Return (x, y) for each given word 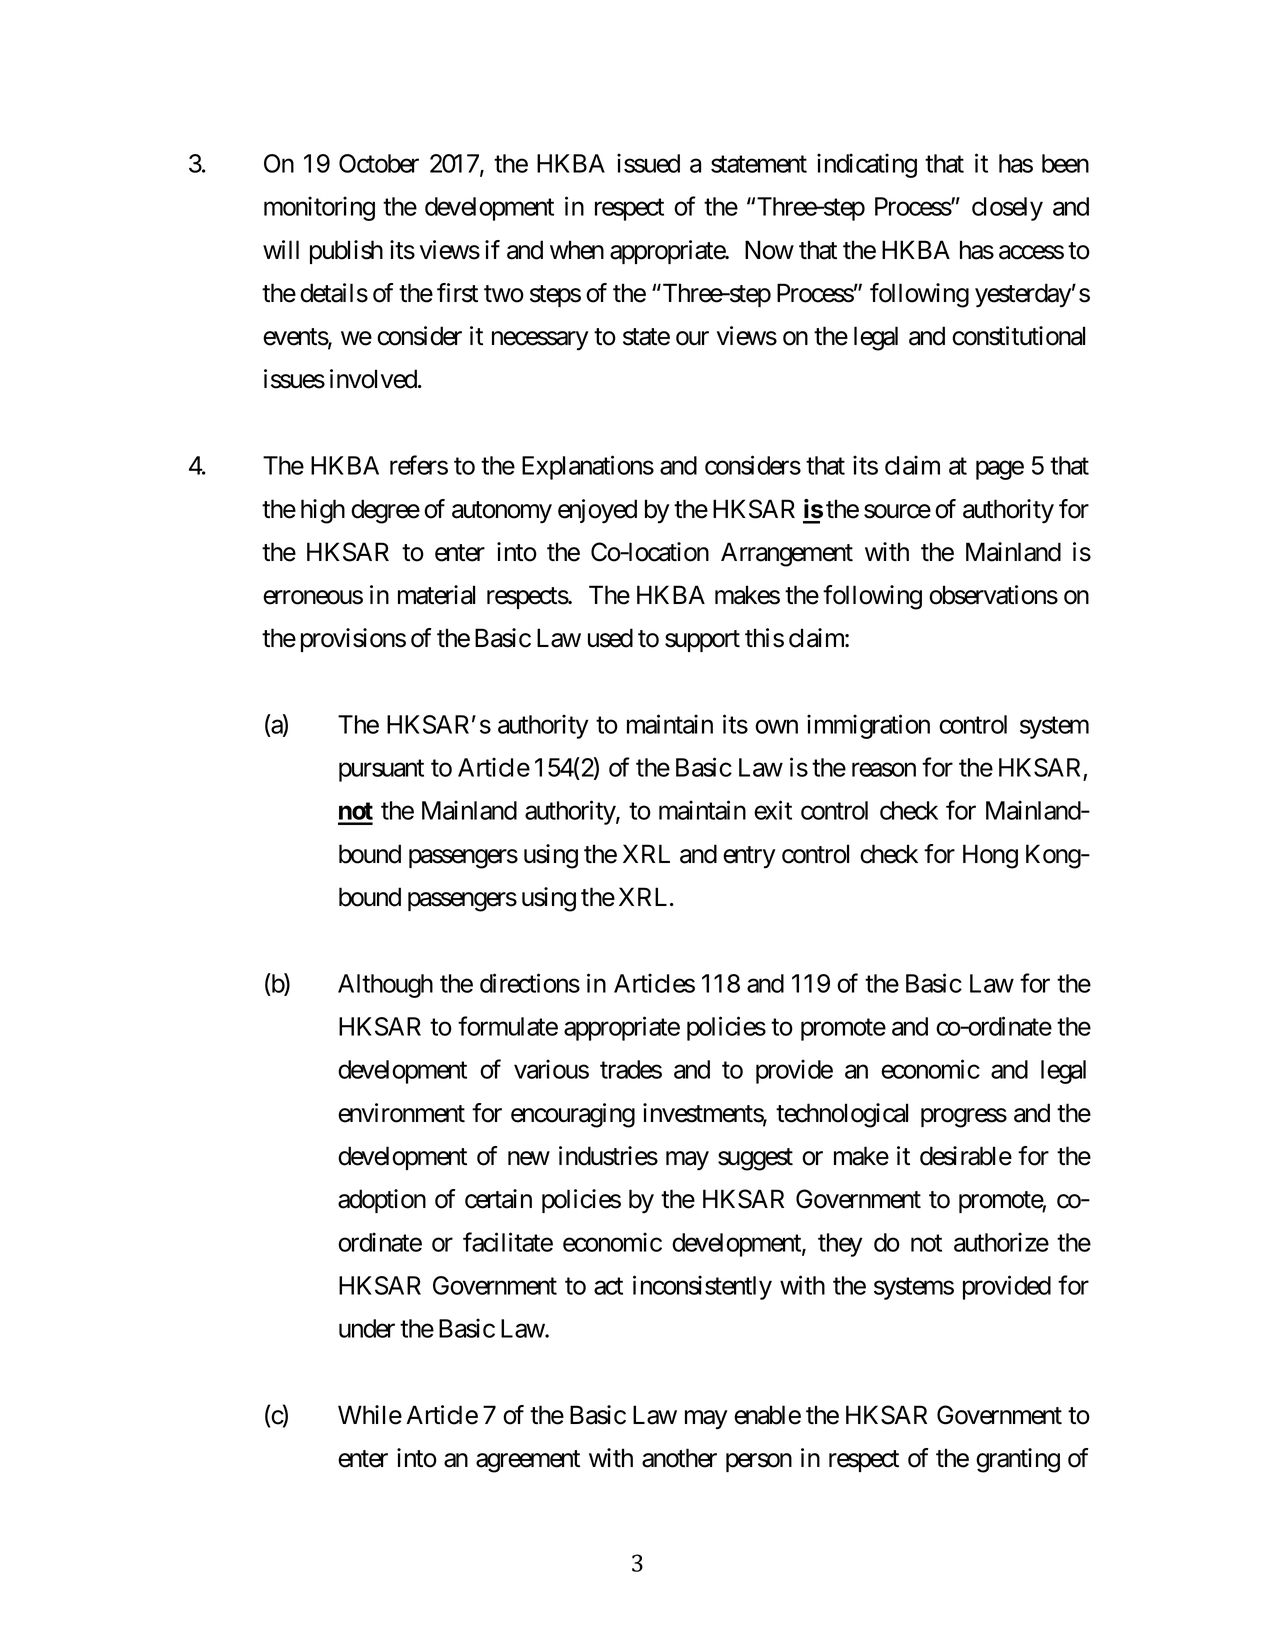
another (679, 1458)
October (379, 163)
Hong (990, 856)
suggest (755, 1159)
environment (401, 1113)
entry (749, 857)
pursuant (381, 771)
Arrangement (787, 554)
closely (1007, 209)
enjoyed (597, 511)
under (367, 1328)
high (323, 511)
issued (648, 163)
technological (842, 1115)
